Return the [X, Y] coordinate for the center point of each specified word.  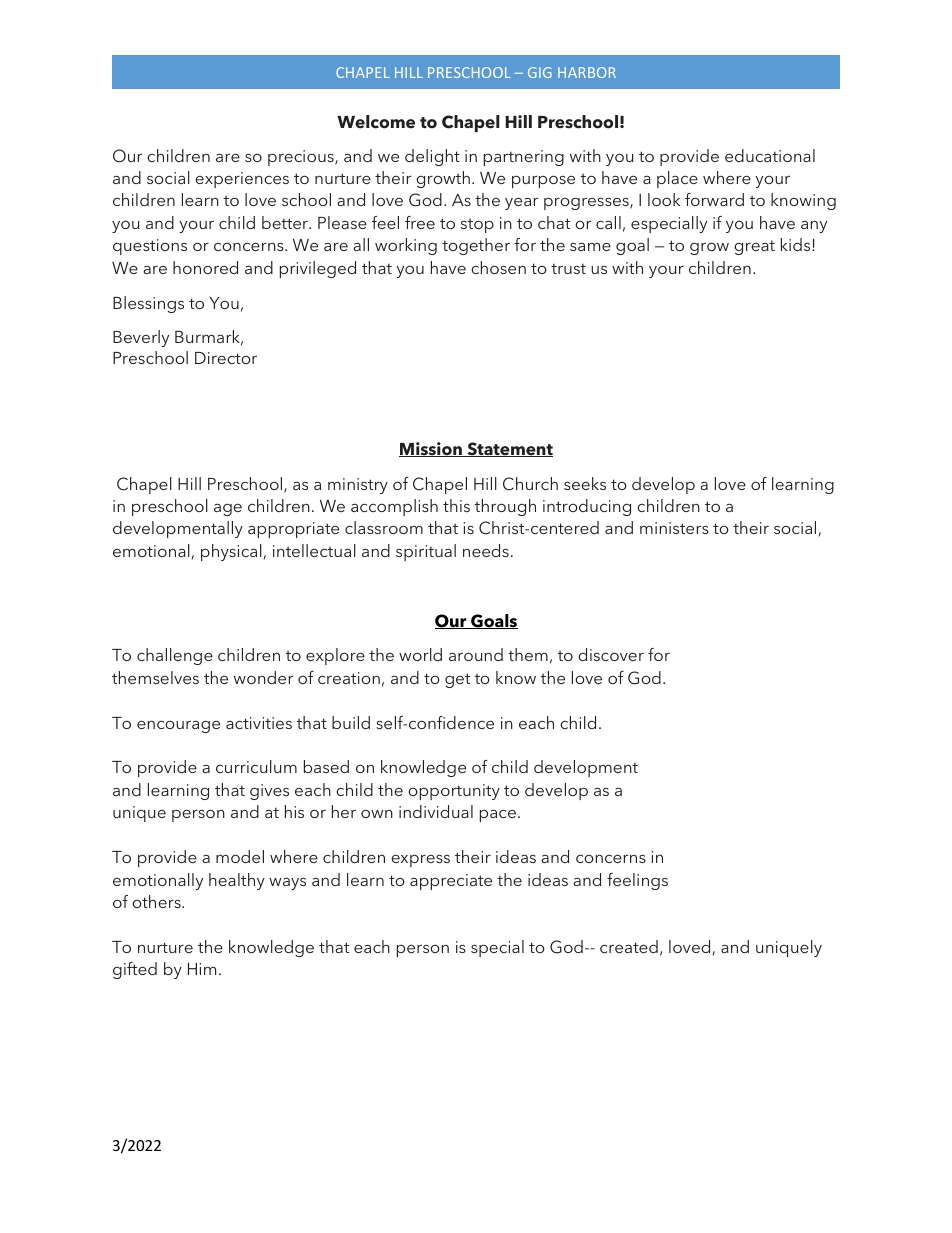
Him [202, 969]
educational [770, 155]
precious [302, 158]
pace [498, 815]
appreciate [451, 882]
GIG [540, 72]
